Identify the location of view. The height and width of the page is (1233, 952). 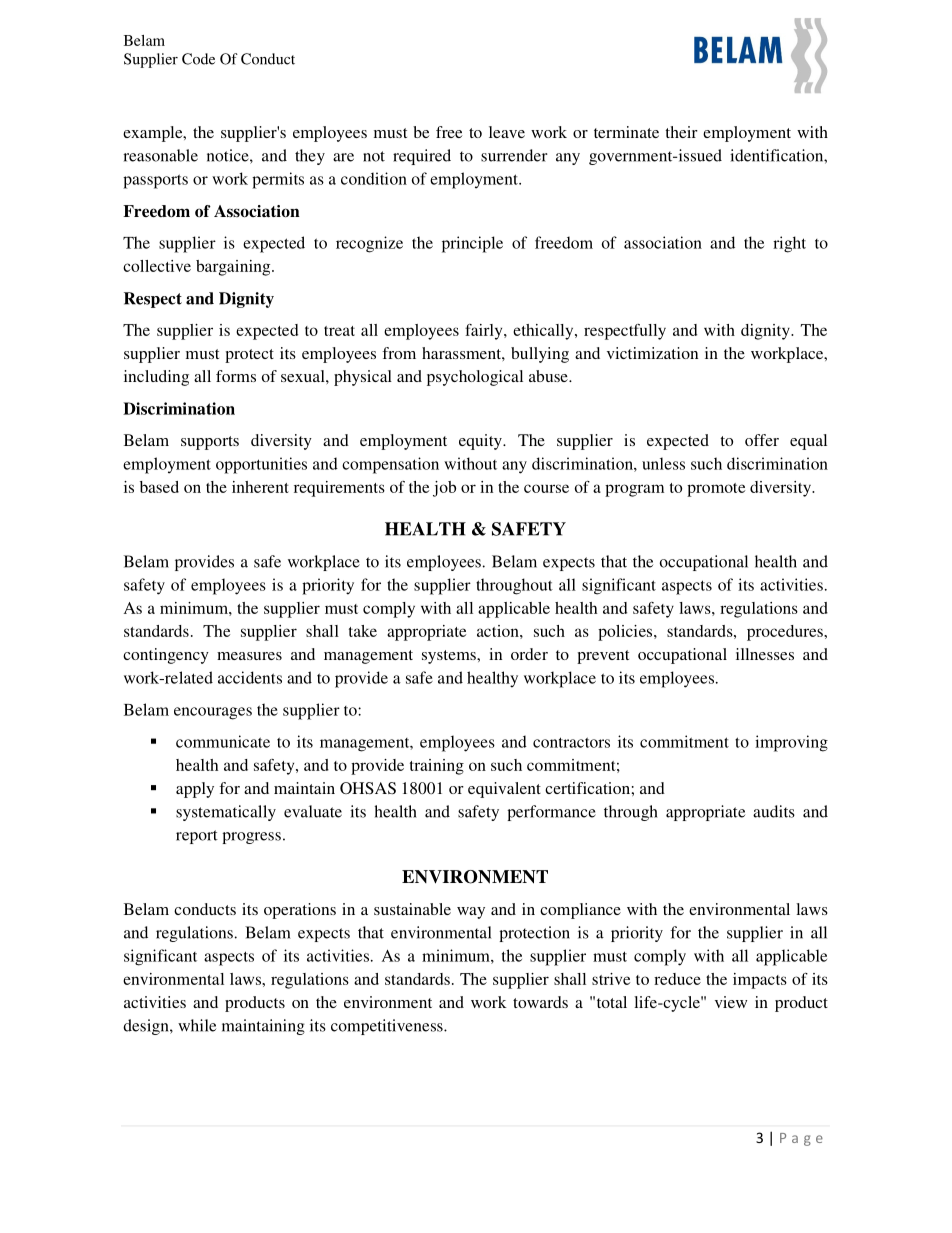
(731, 1002).
